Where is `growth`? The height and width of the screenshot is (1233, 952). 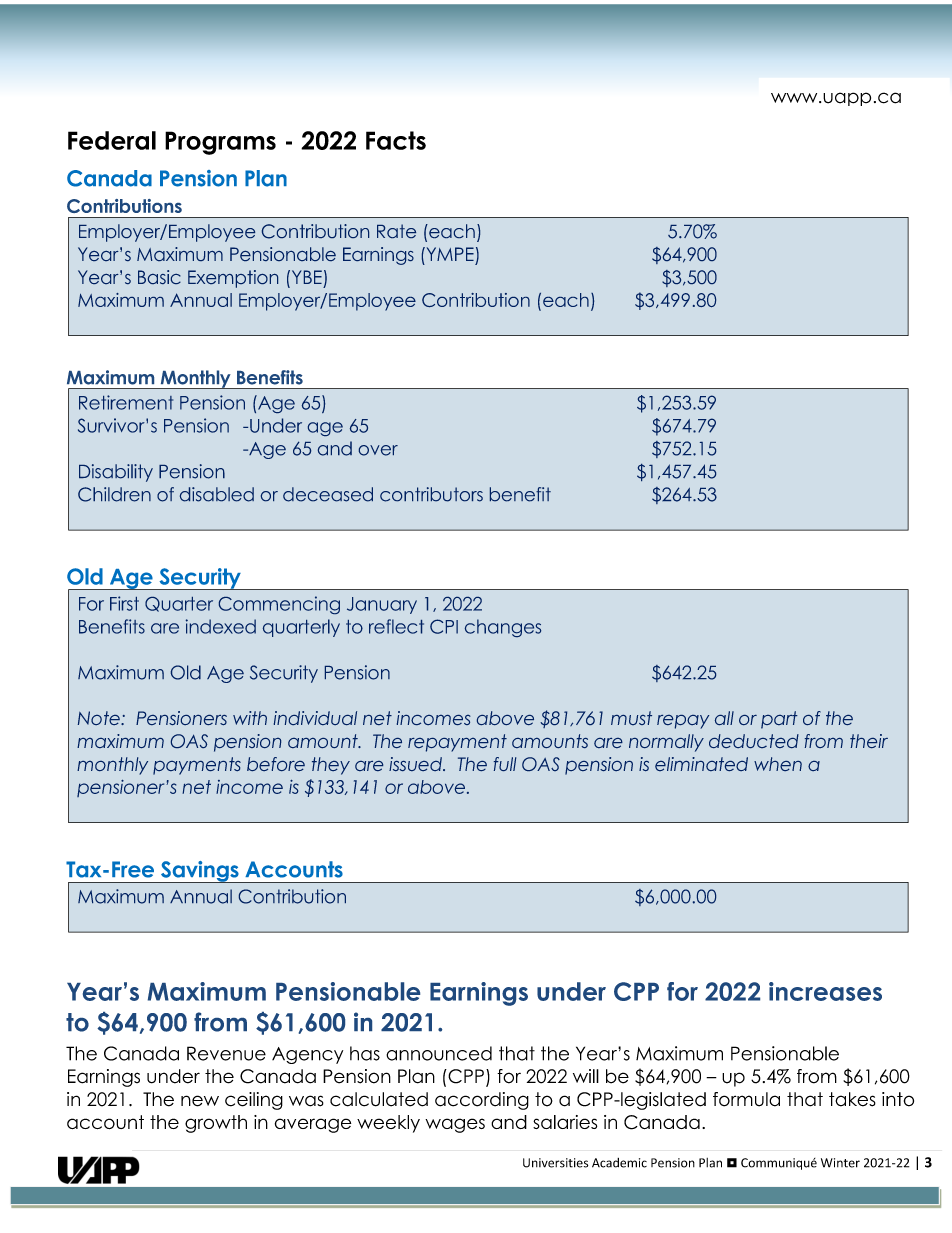 growth is located at coordinates (216, 1124).
